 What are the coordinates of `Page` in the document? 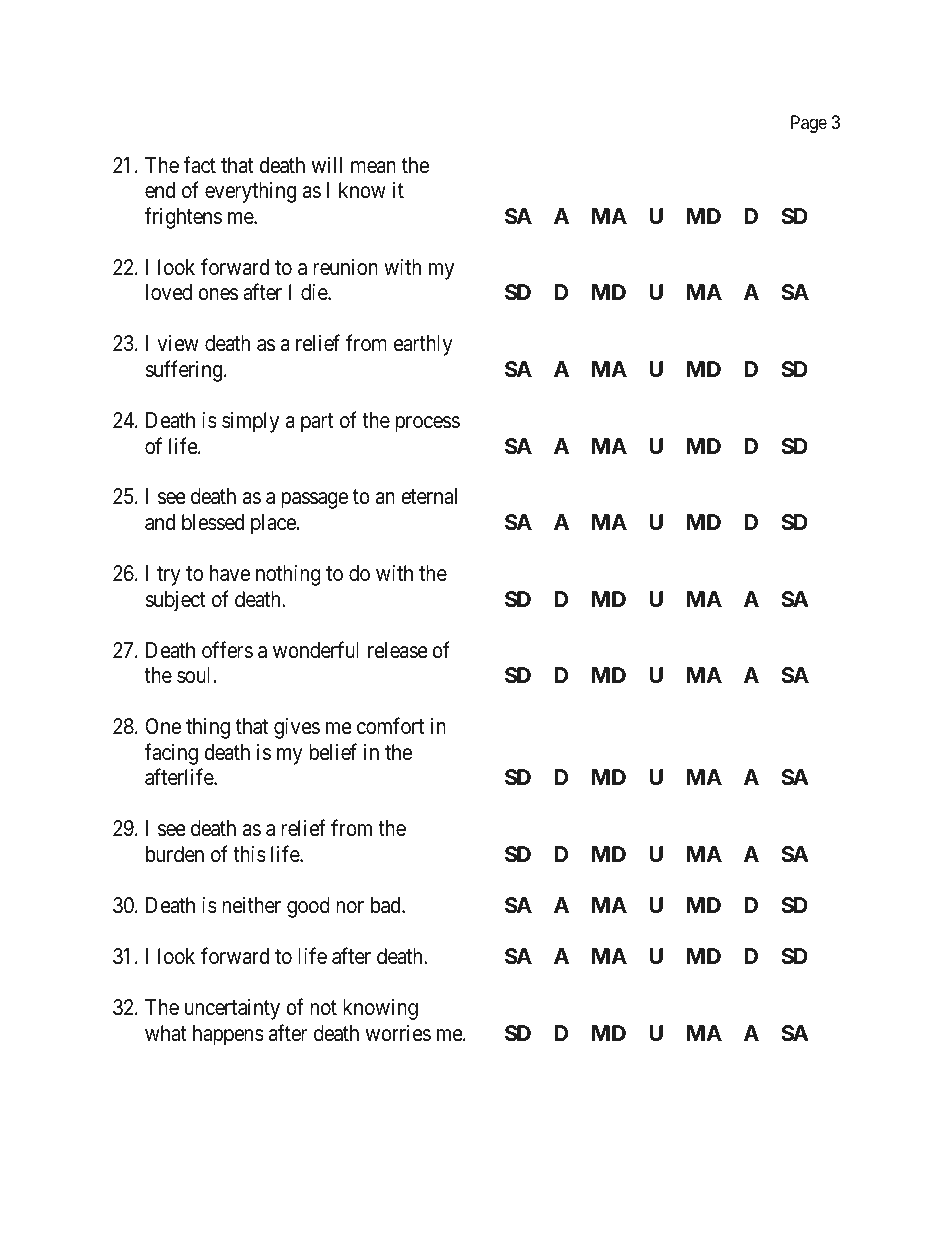 It's located at (809, 124).
